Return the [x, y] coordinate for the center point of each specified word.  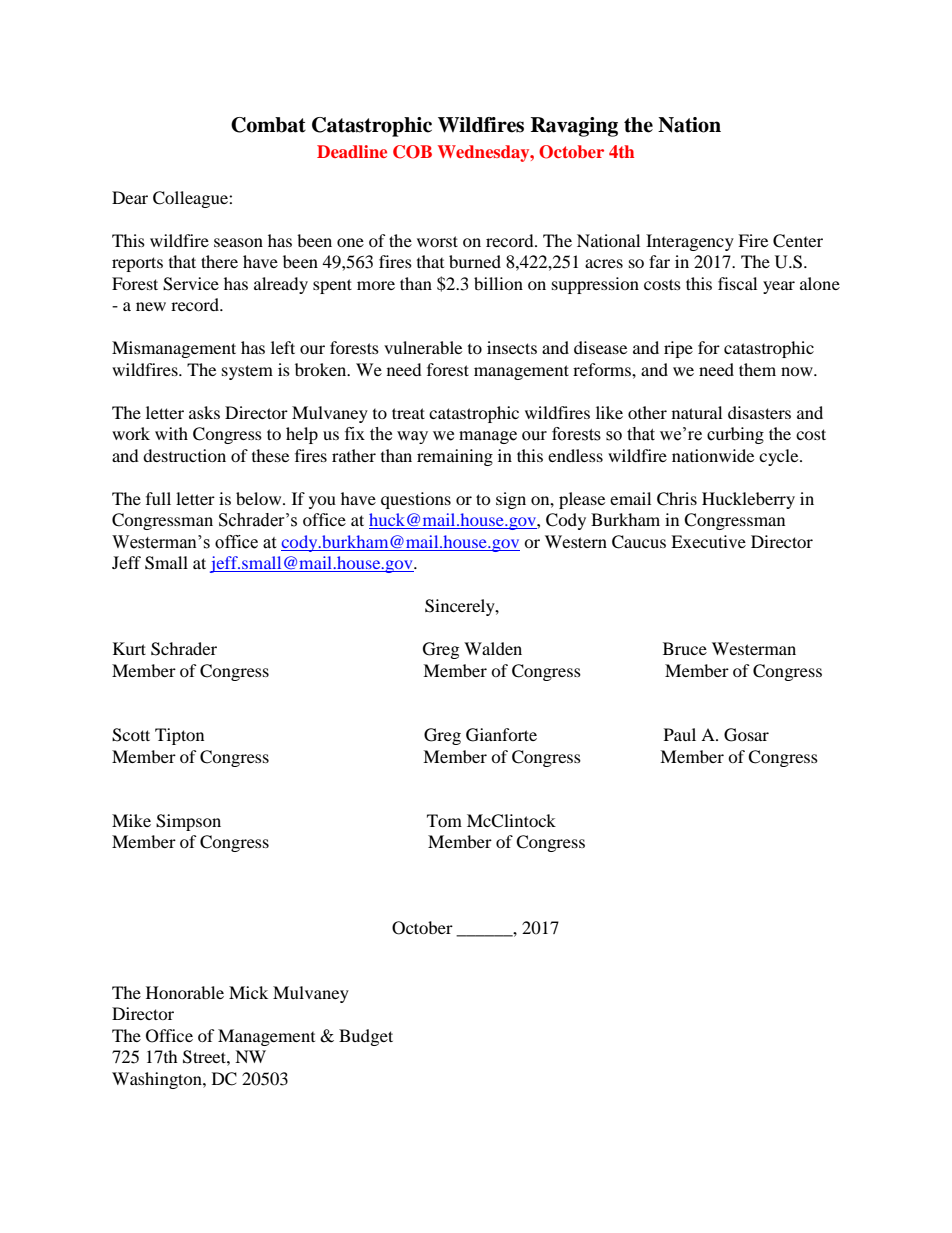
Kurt [129, 648]
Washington [158, 1080]
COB [412, 152]
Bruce [685, 648]
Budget [366, 1037]
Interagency [690, 242]
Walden [493, 648]
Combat [268, 125]
